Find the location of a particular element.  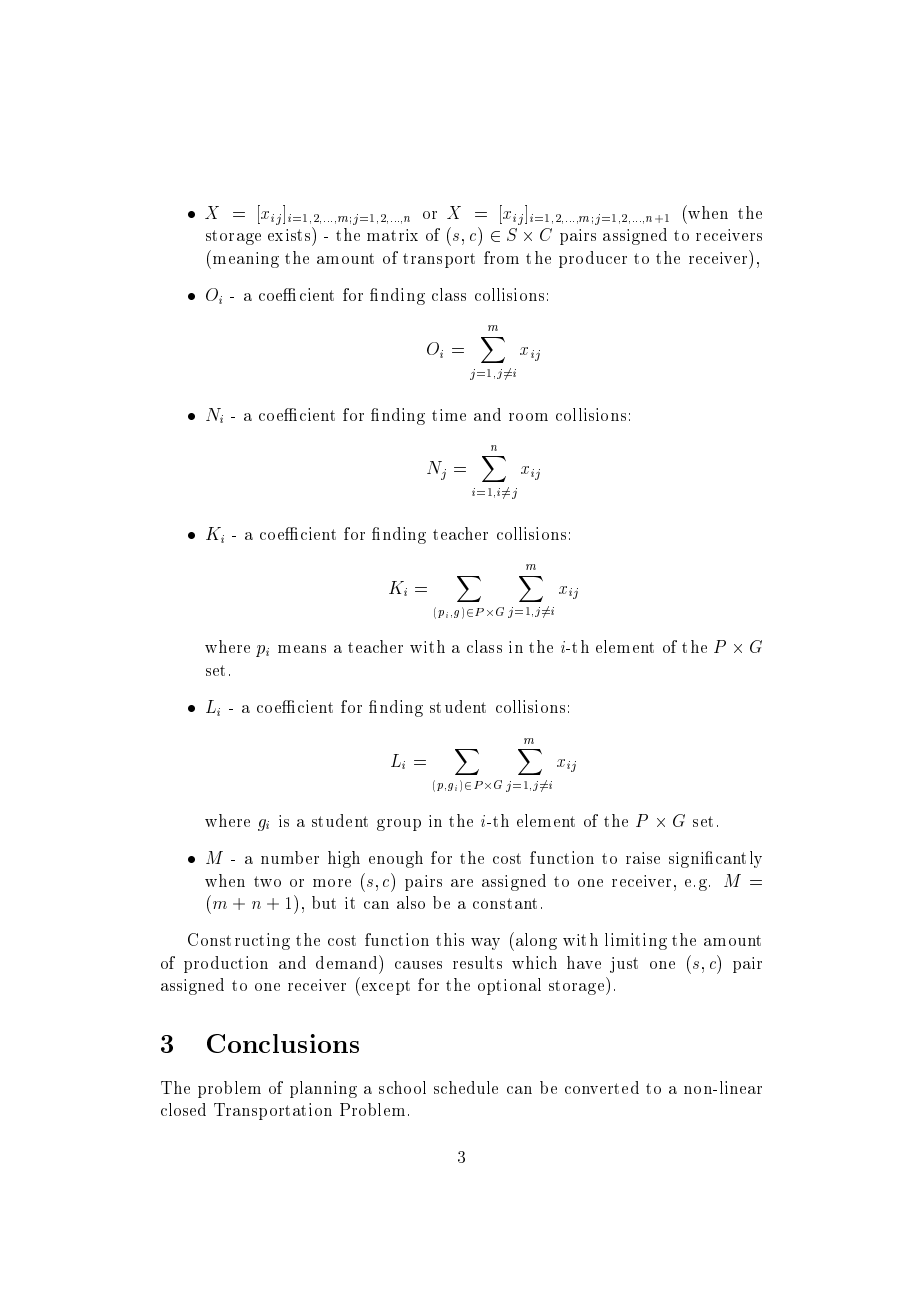

from is located at coordinates (501, 257).
